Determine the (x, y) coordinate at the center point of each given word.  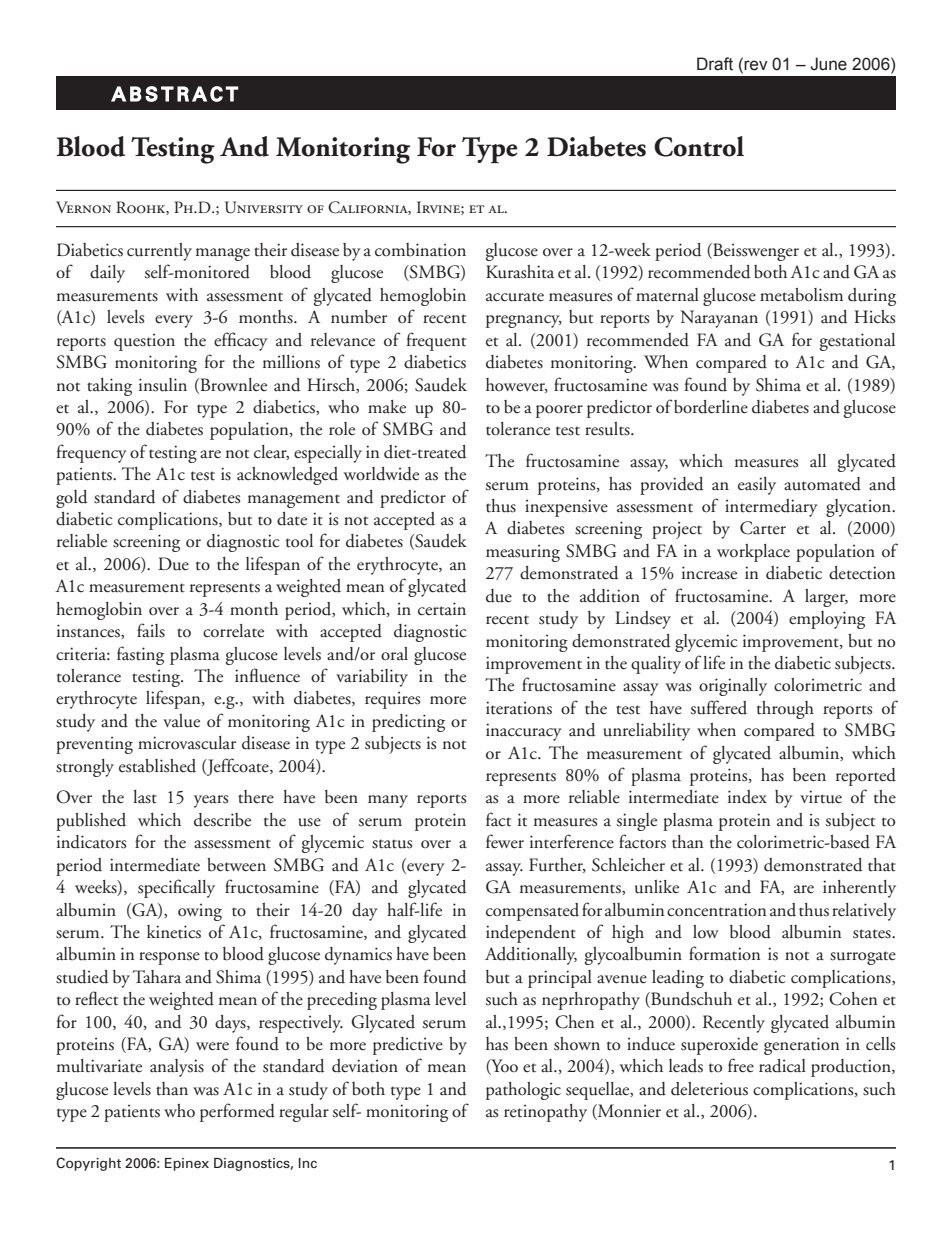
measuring (523, 553)
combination (420, 250)
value (181, 721)
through (785, 710)
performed (237, 1112)
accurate (515, 297)
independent (531, 934)
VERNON (83, 207)
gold (71, 499)
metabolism (801, 295)
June (828, 64)
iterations (519, 708)
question (144, 342)
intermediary (771, 508)
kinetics (174, 932)
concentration (716, 910)
